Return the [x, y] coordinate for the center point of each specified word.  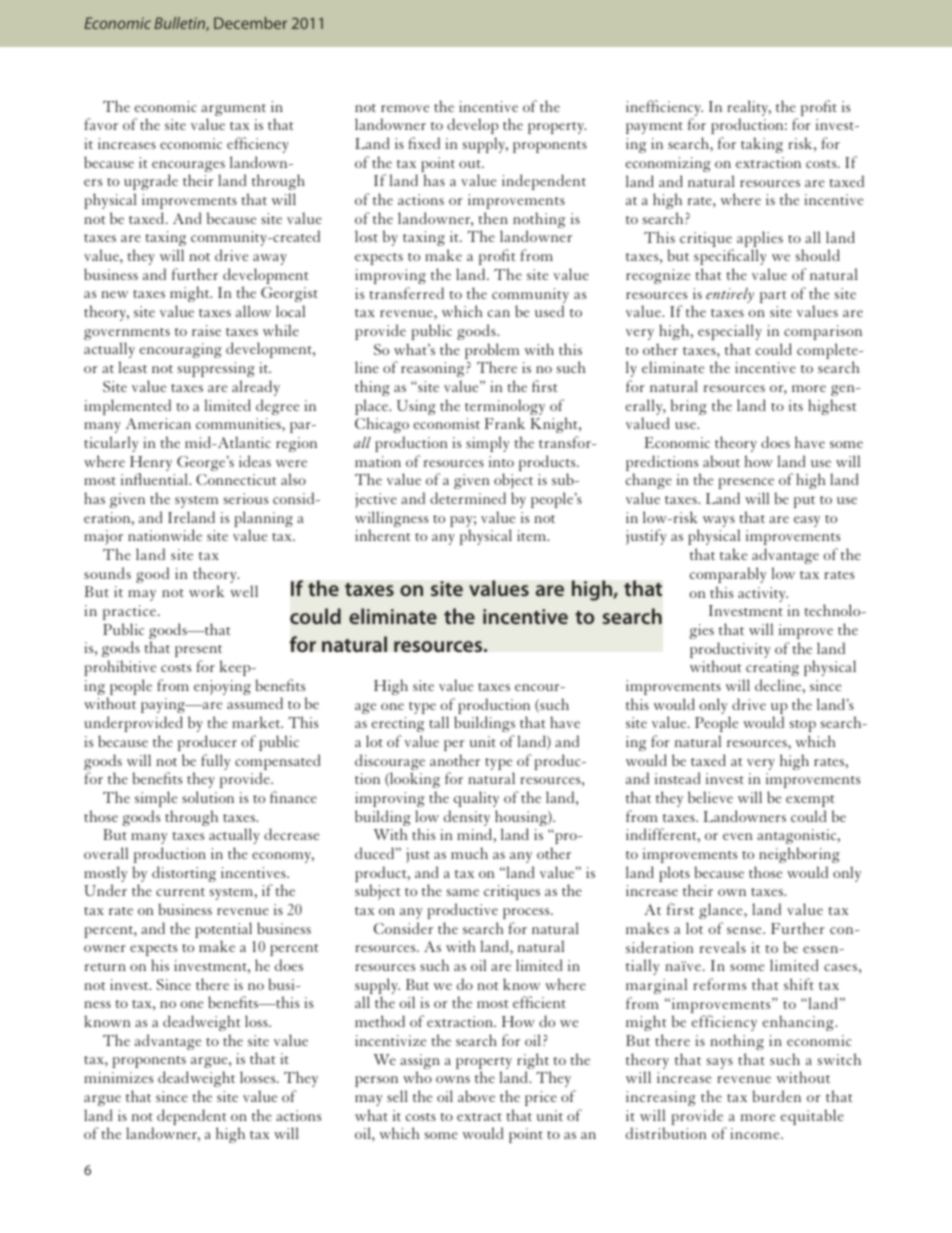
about [721, 461]
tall [439, 722]
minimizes [118, 1077]
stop [803, 726]
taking [762, 145]
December [250, 23]
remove [405, 108]
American [158, 423]
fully [215, 762]
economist [447, 423]
